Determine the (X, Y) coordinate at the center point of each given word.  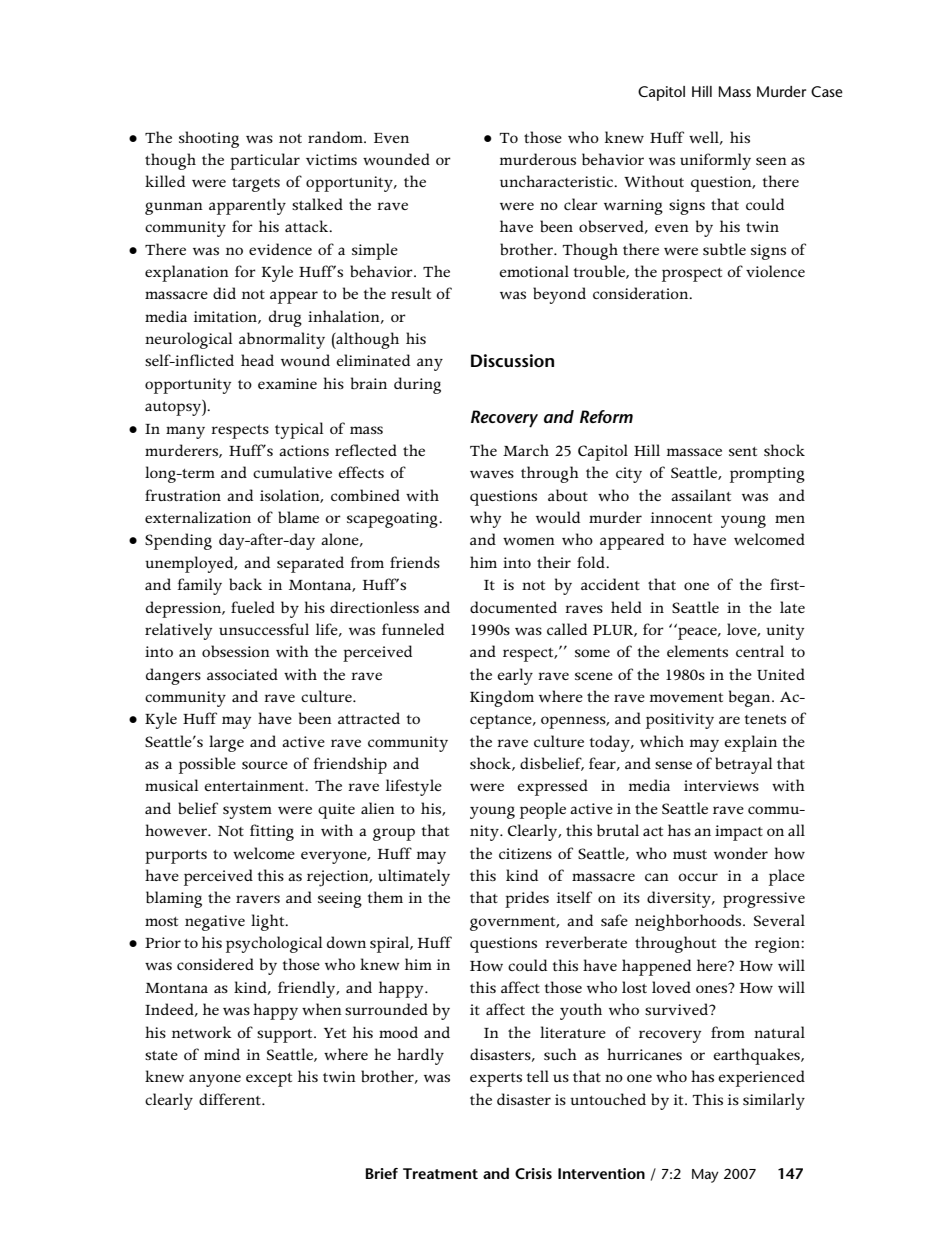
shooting (209, 139)
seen (771, 161)
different (231, 1099)
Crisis (533, 1173)
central (760, 651)
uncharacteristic (557, 181)
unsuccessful (264, 629)
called (567, 629)
